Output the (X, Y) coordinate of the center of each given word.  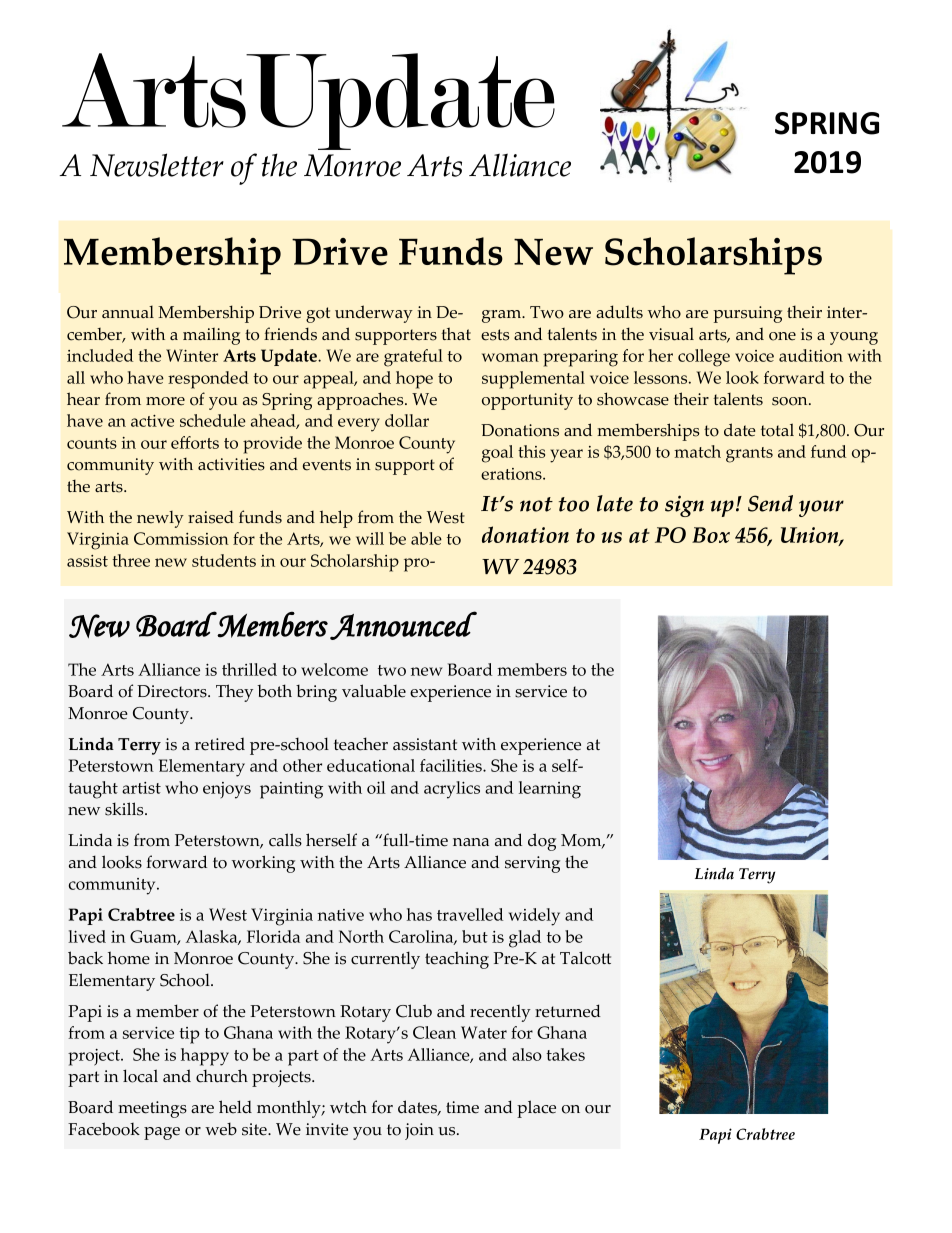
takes (565, 1054)
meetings (152, 1109)
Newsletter (157, 165)
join (419, 1131)
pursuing (748, 314)
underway (374, 314)
